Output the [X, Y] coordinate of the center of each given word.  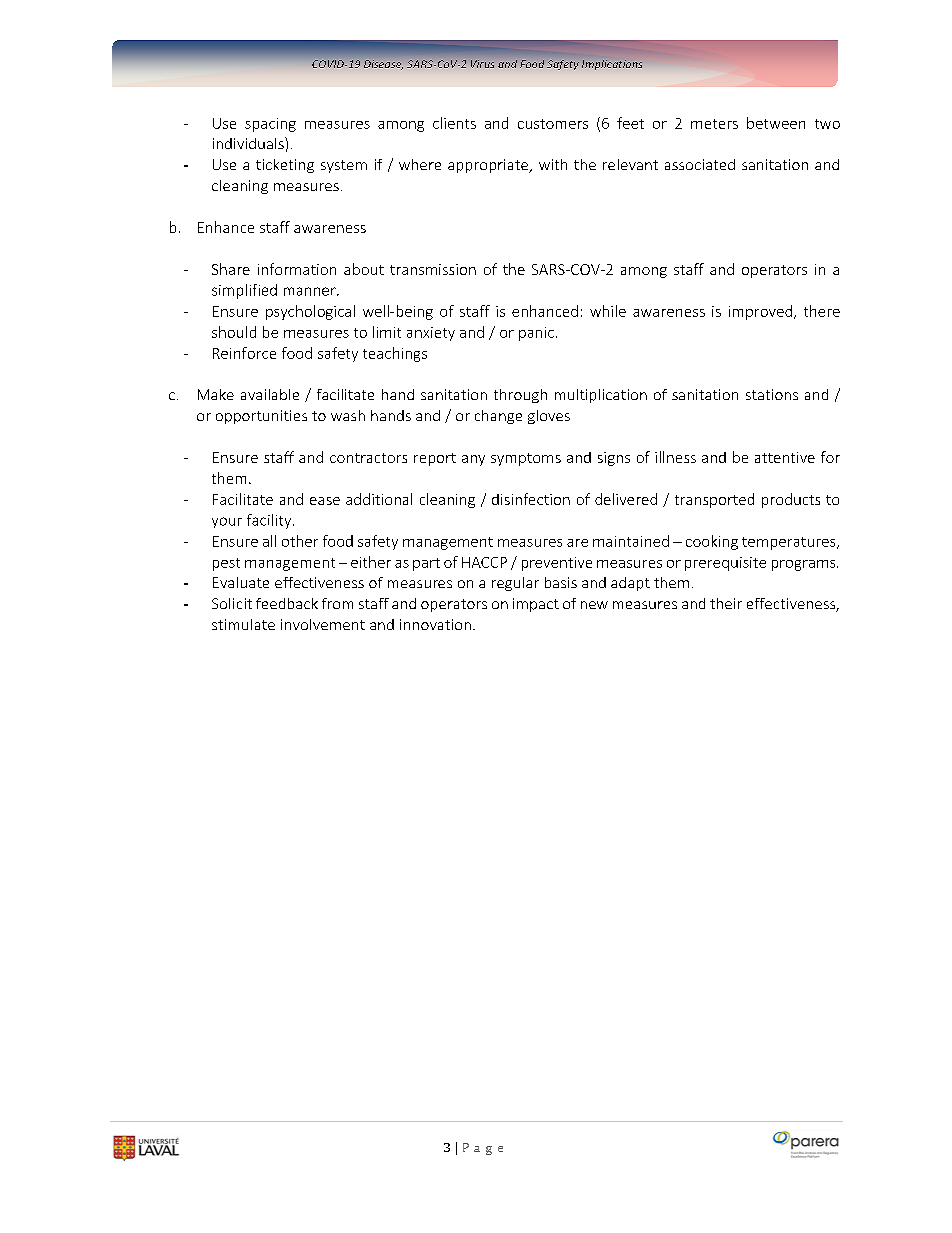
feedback [287, 603]
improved [760, 312]
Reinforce [244, 353]
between [776, 123]
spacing [270, 125]
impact [536, 605]
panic [536, 334]
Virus [482, 64]
